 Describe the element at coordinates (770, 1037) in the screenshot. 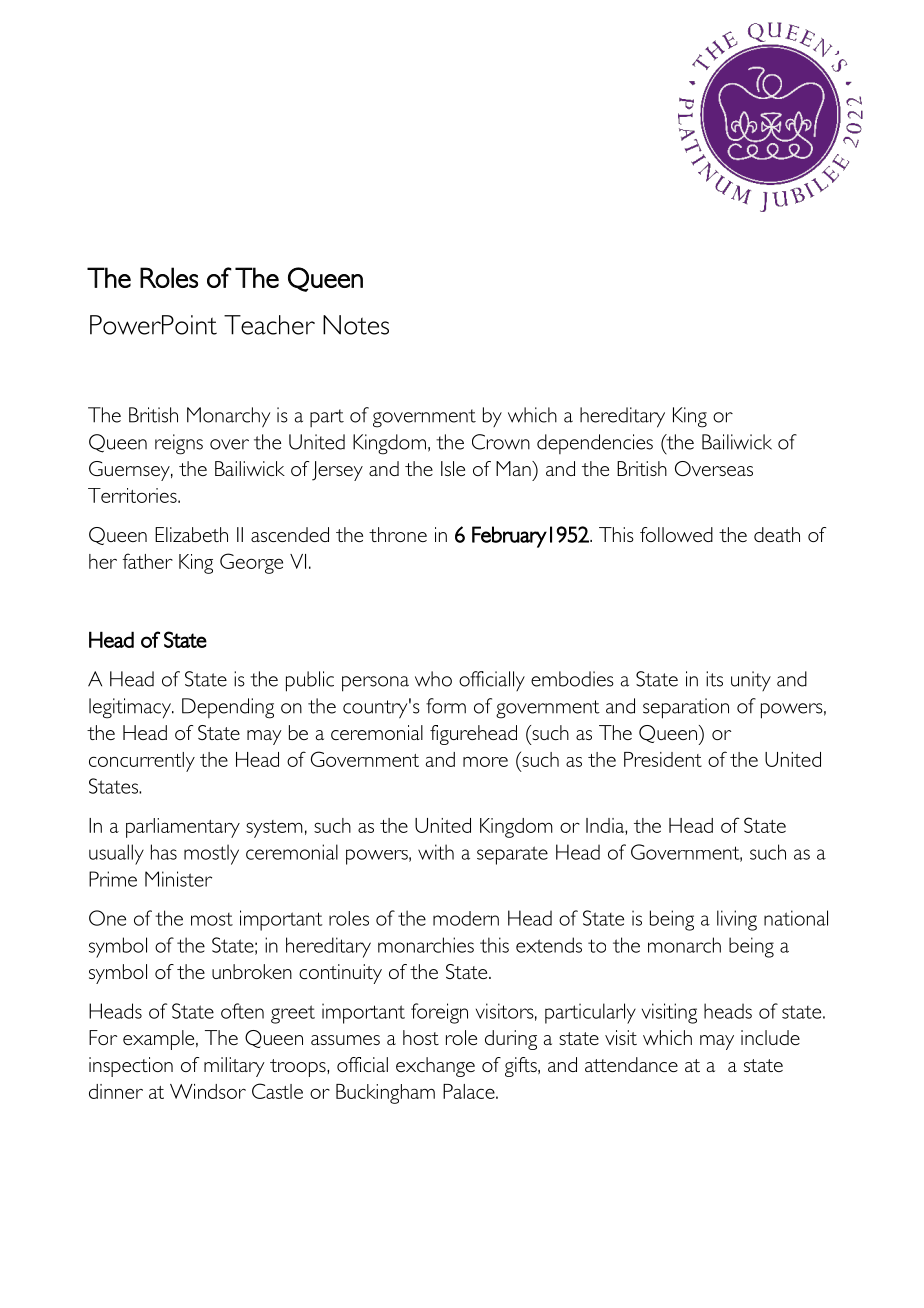

I see `include` at that location.
